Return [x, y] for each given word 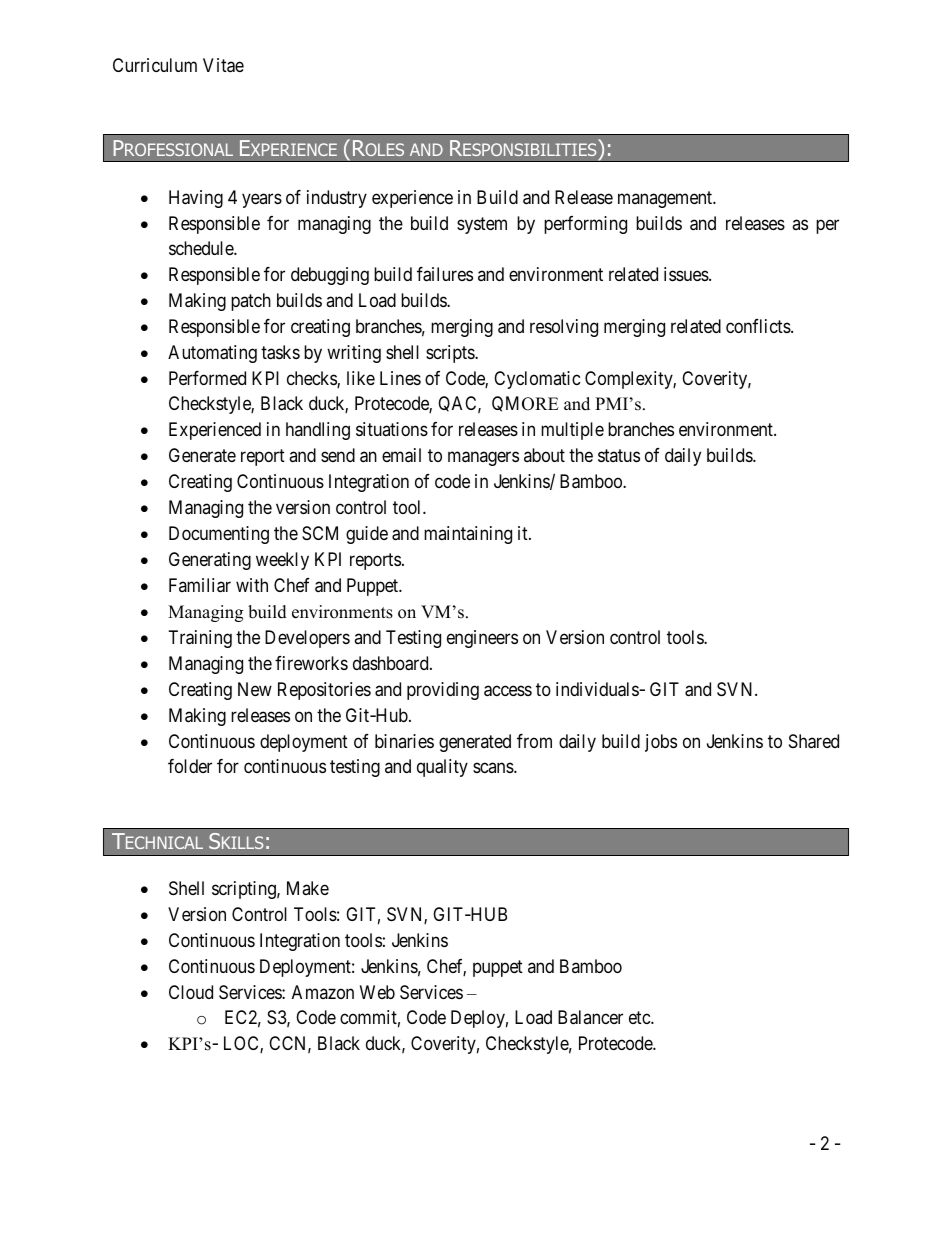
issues [687, 274]
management [666, 199]
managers [483, 458]
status [619, 455]
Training [200, 639]
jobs [661, 743]
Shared [814, 741]
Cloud [191, 992]
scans [494, 767]
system [482, 225]
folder [190, 766]
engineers [482, 639]
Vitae [223, 65]
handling [318, 431]
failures [445, 274]
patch [251, 302]
